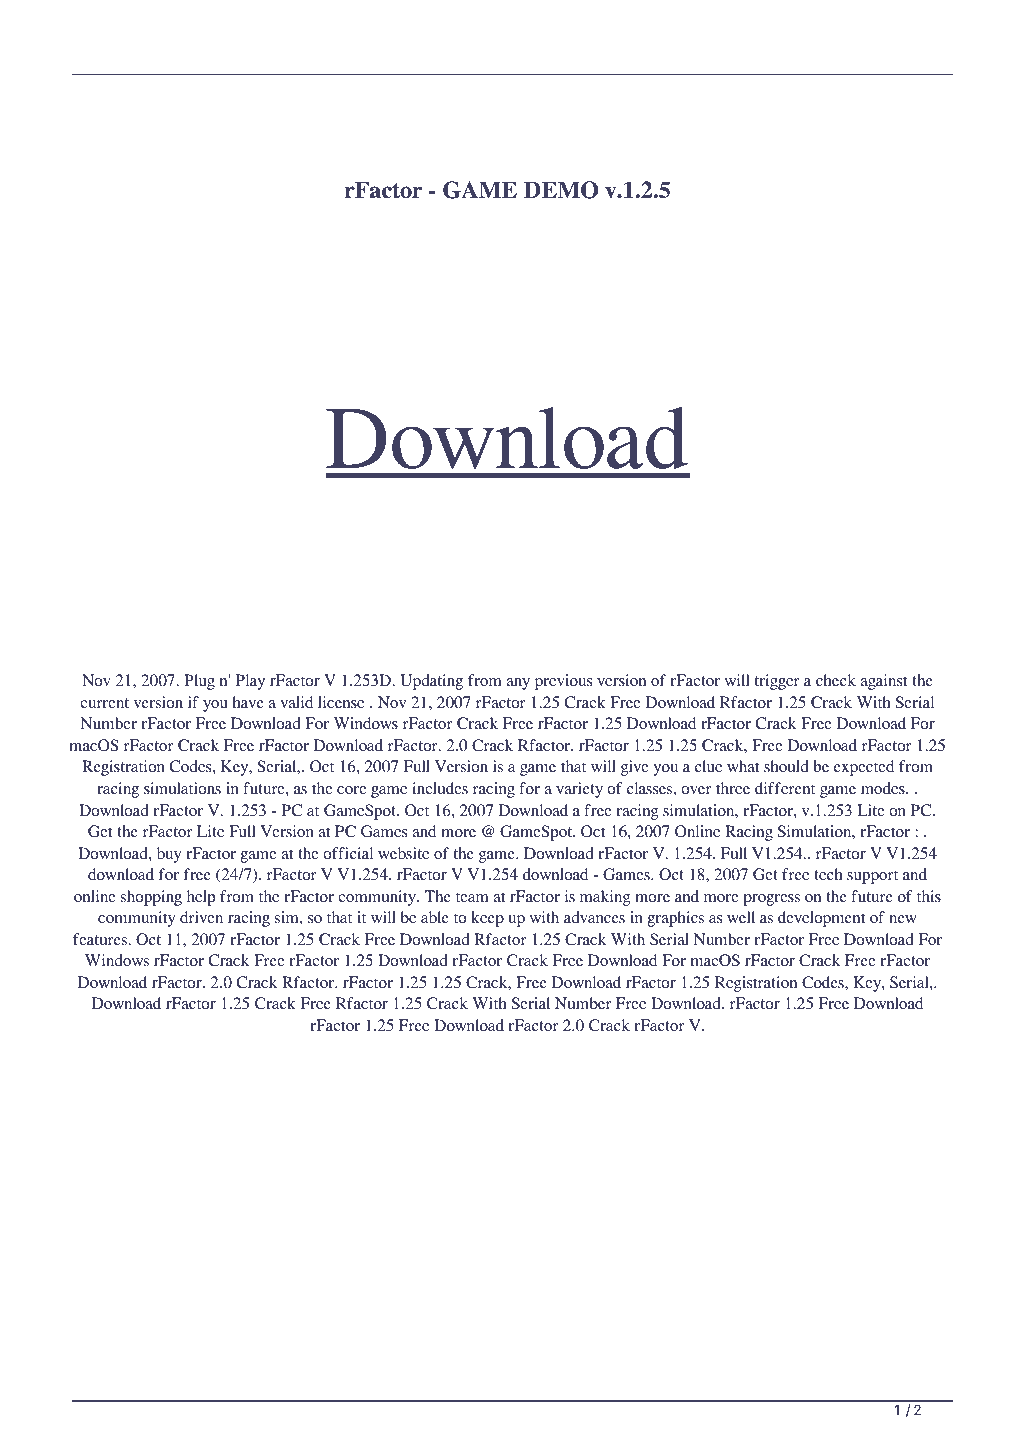 This image has height=1450, width=1025. Describe the element at coordinates (250, 682) in the image. I see `Play` at that location.
